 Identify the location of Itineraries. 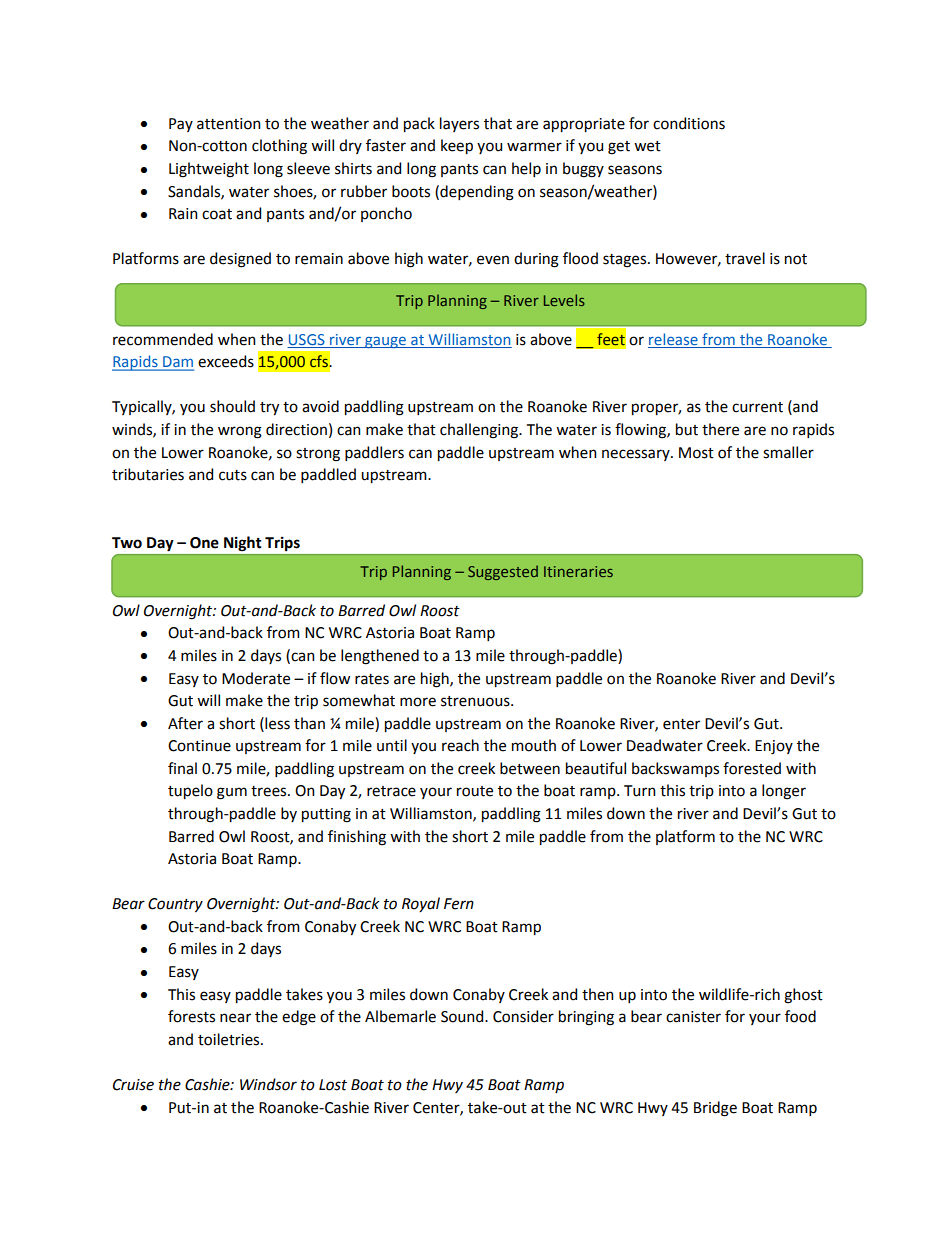
(578, 571).
